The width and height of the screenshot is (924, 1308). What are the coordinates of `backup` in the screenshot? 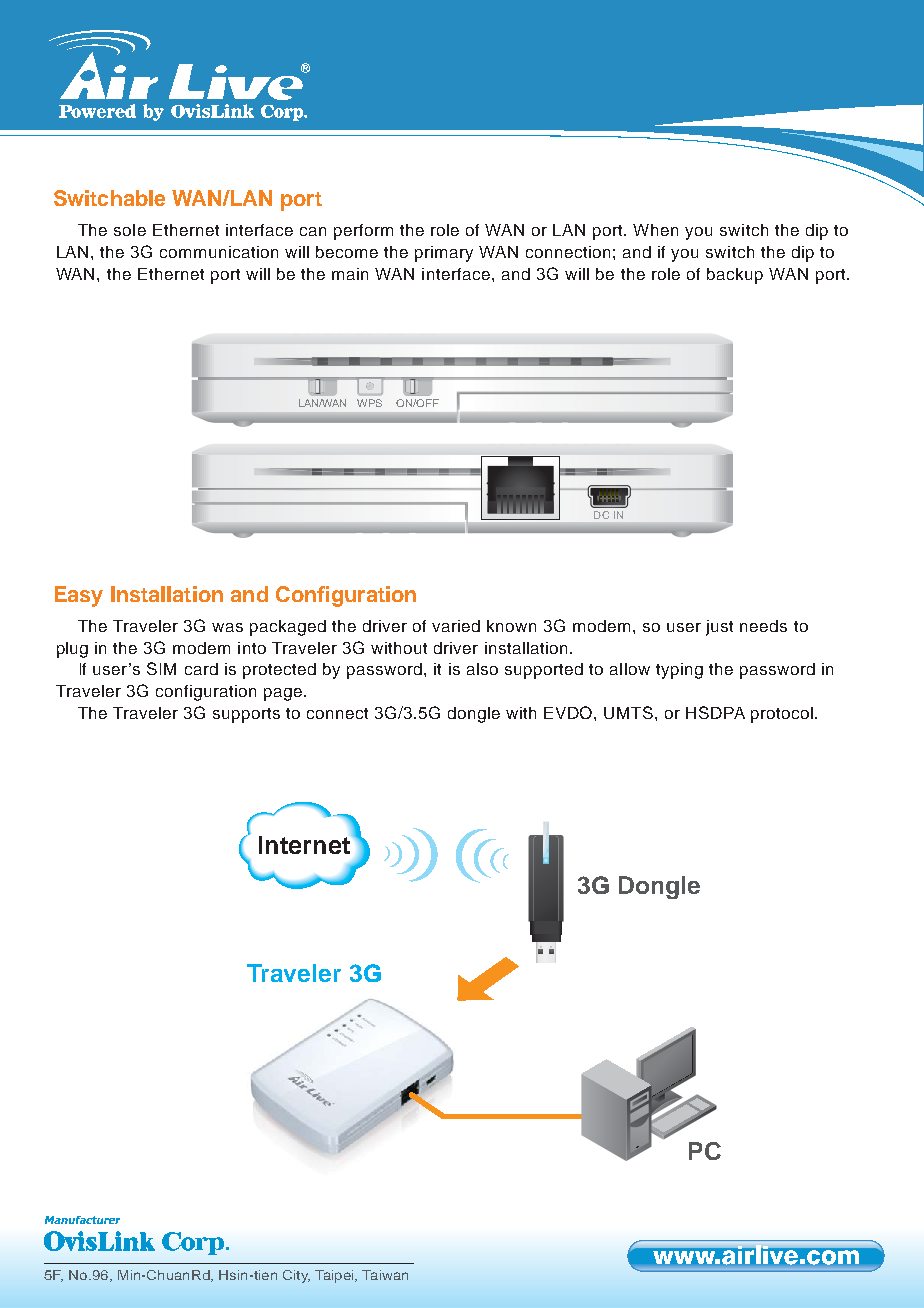 It's located at (735, 276).
